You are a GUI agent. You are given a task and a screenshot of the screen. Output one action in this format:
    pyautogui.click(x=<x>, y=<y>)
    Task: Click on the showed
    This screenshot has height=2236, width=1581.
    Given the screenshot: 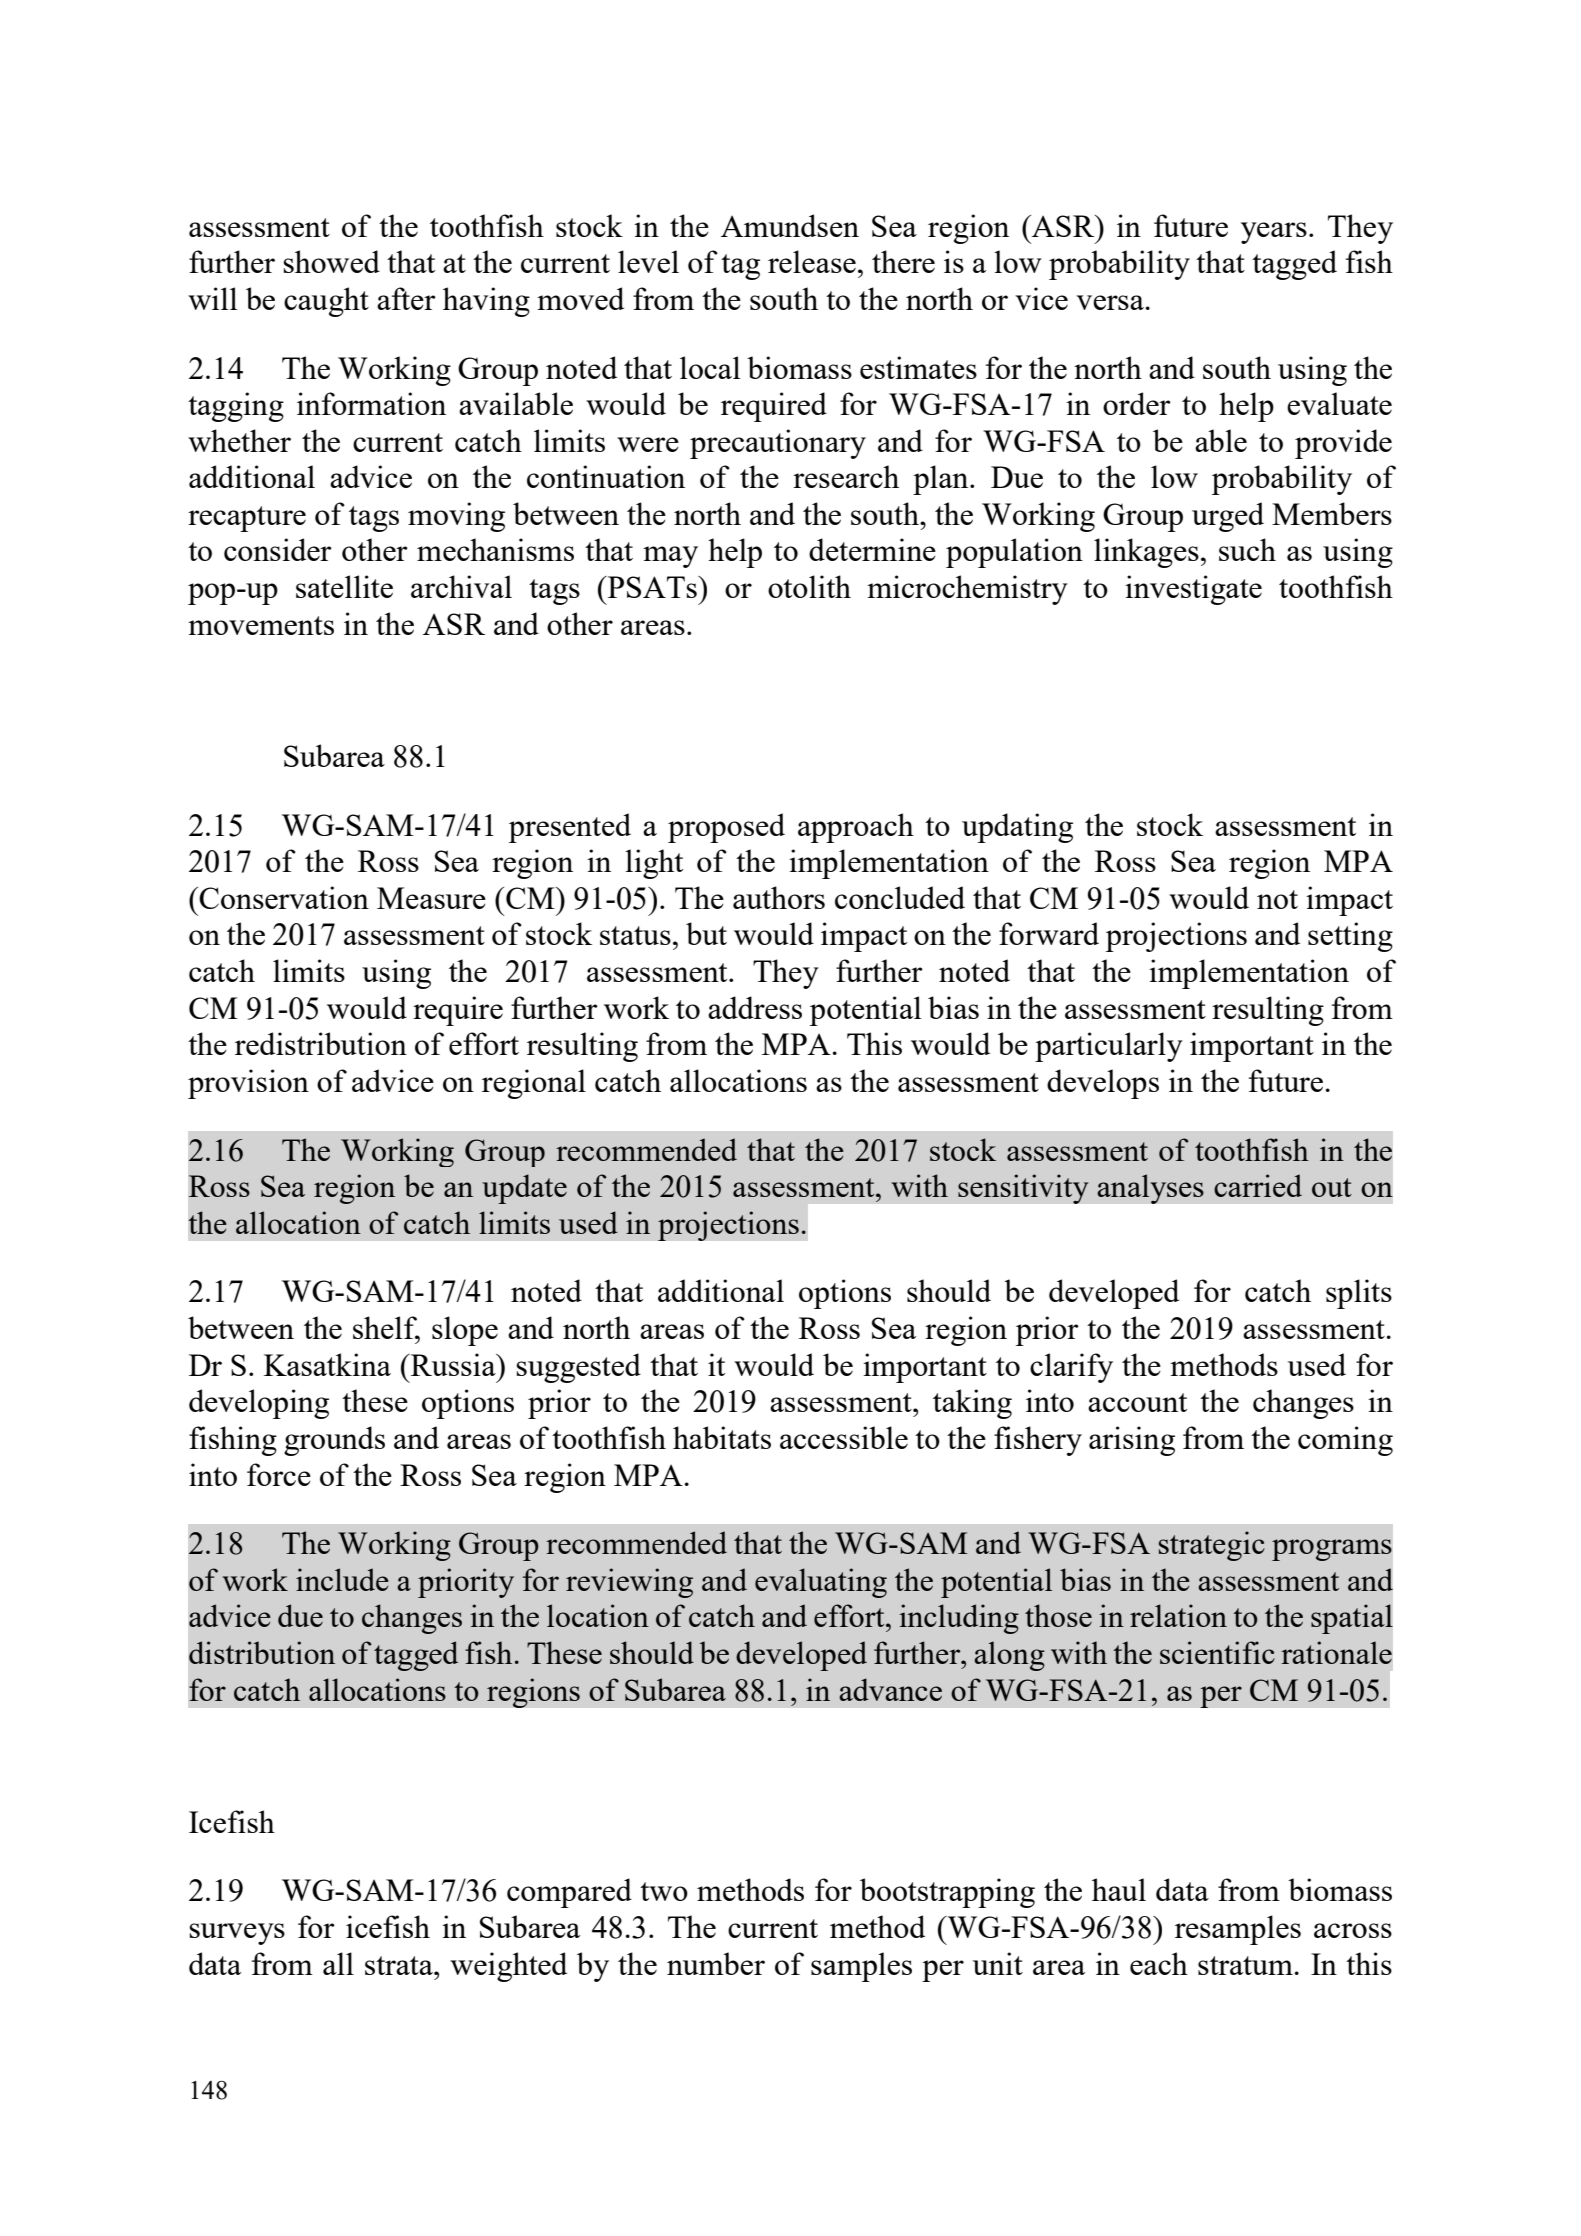 What is the action you would take?
    pyautogui.click(x=331, y=261)
